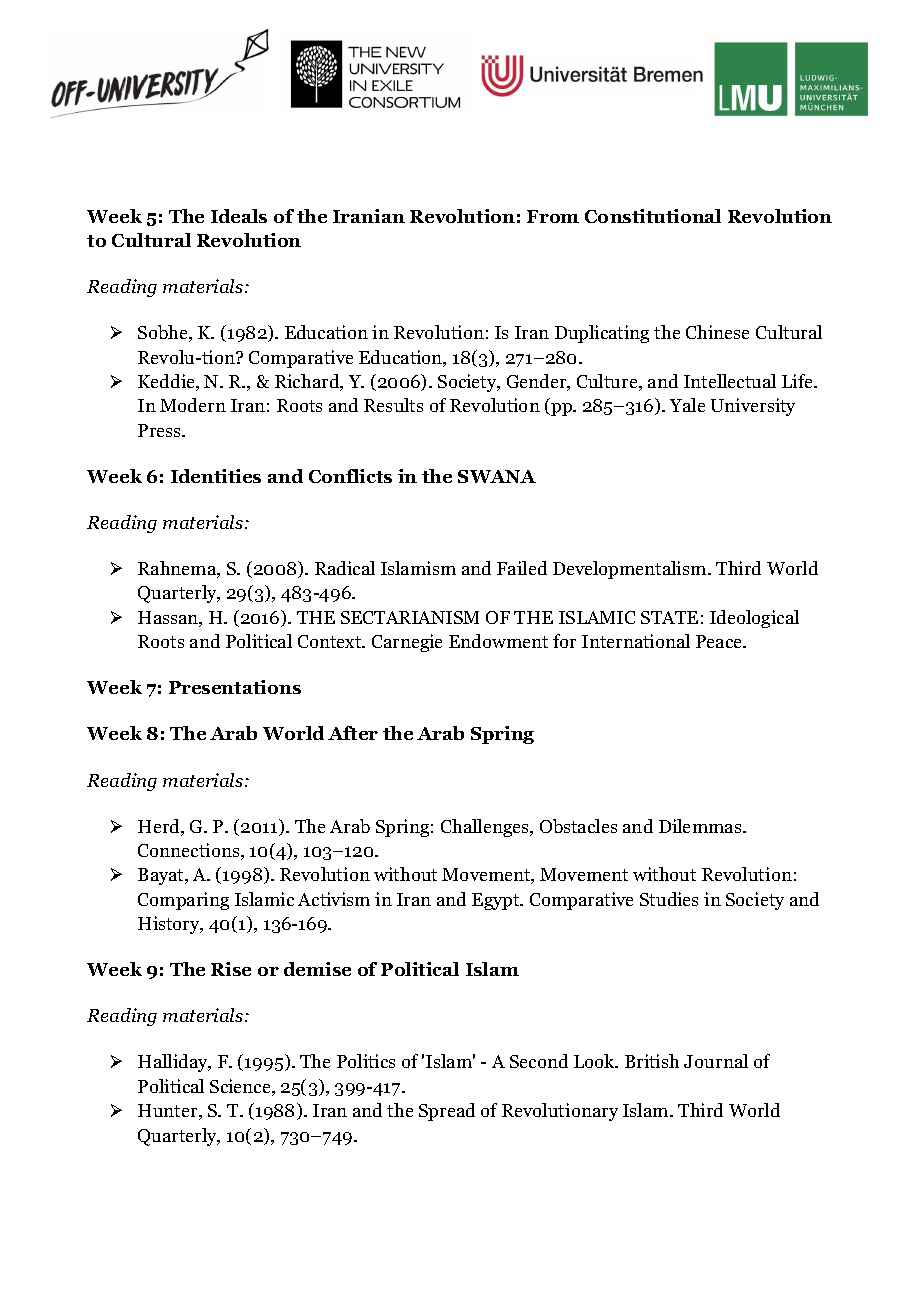  Describe the element at coordinates (716, 1061) in the page. I see `Journal` at that location.
